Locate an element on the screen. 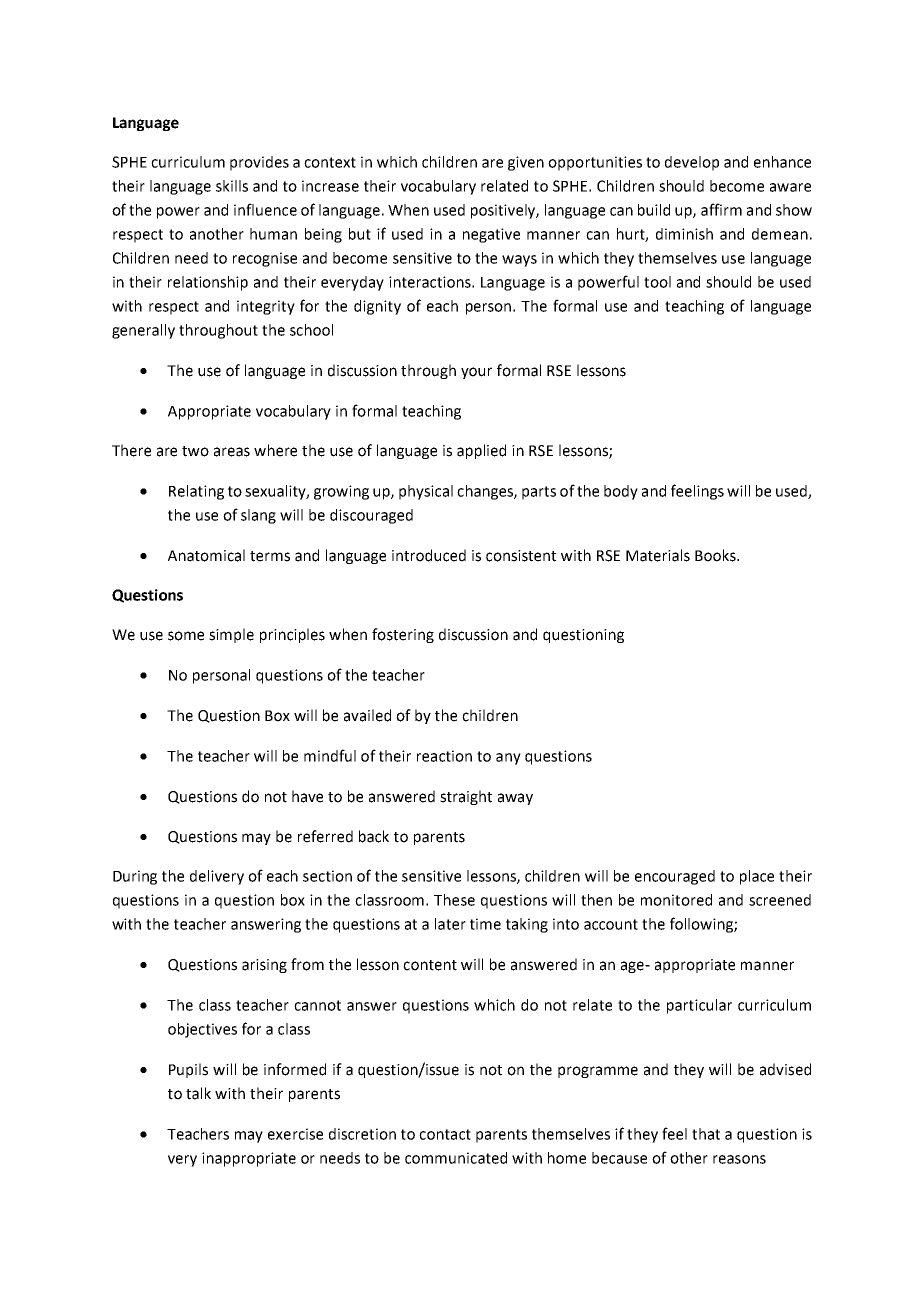  skills is located at coordinates (232, 186).
